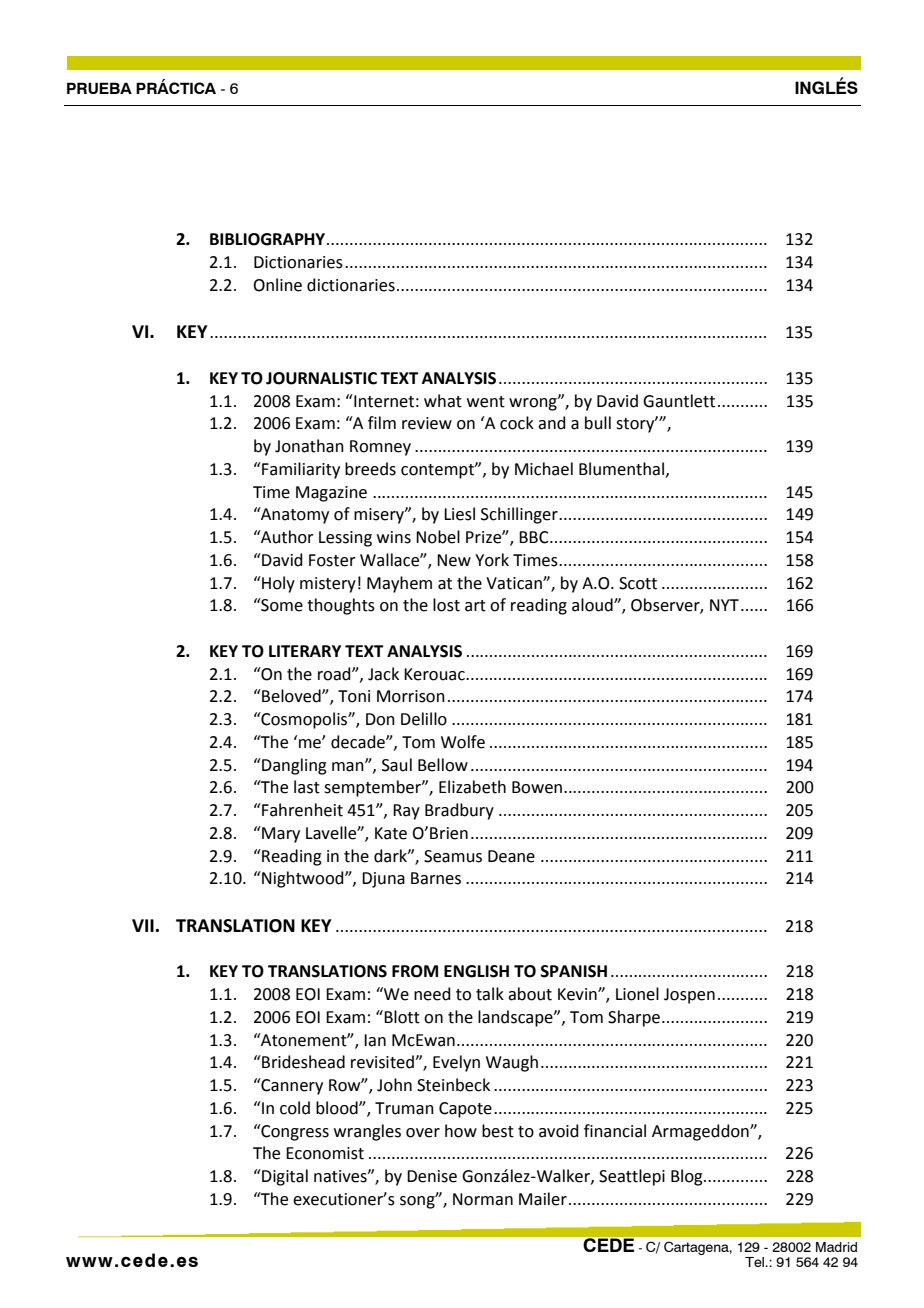 The width and height of the screenshot is (924, 1308). I want to click on Lionel, so click(637, 994).
